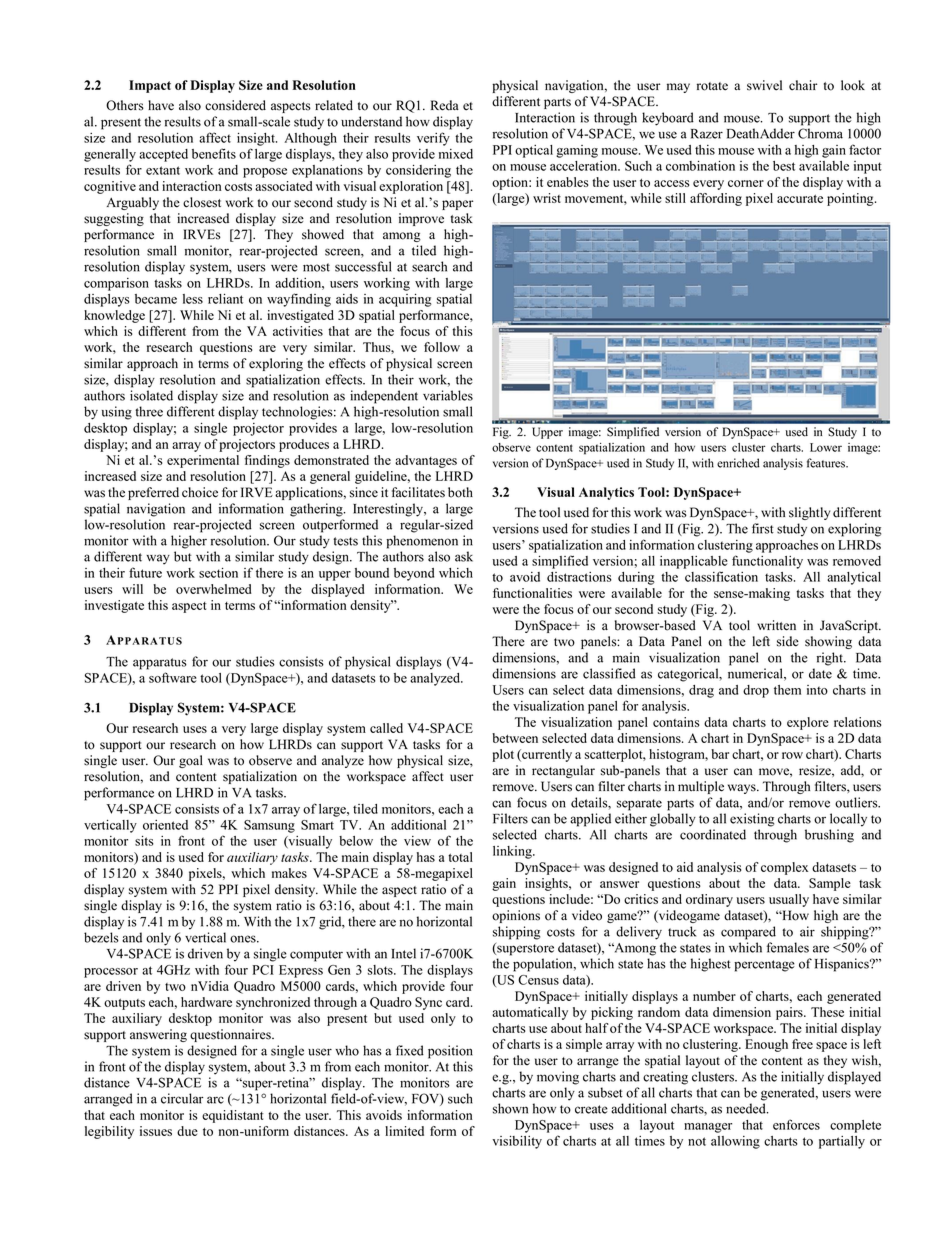 The image size is (952, 1233). I want to click on between, so click(515, 738).
